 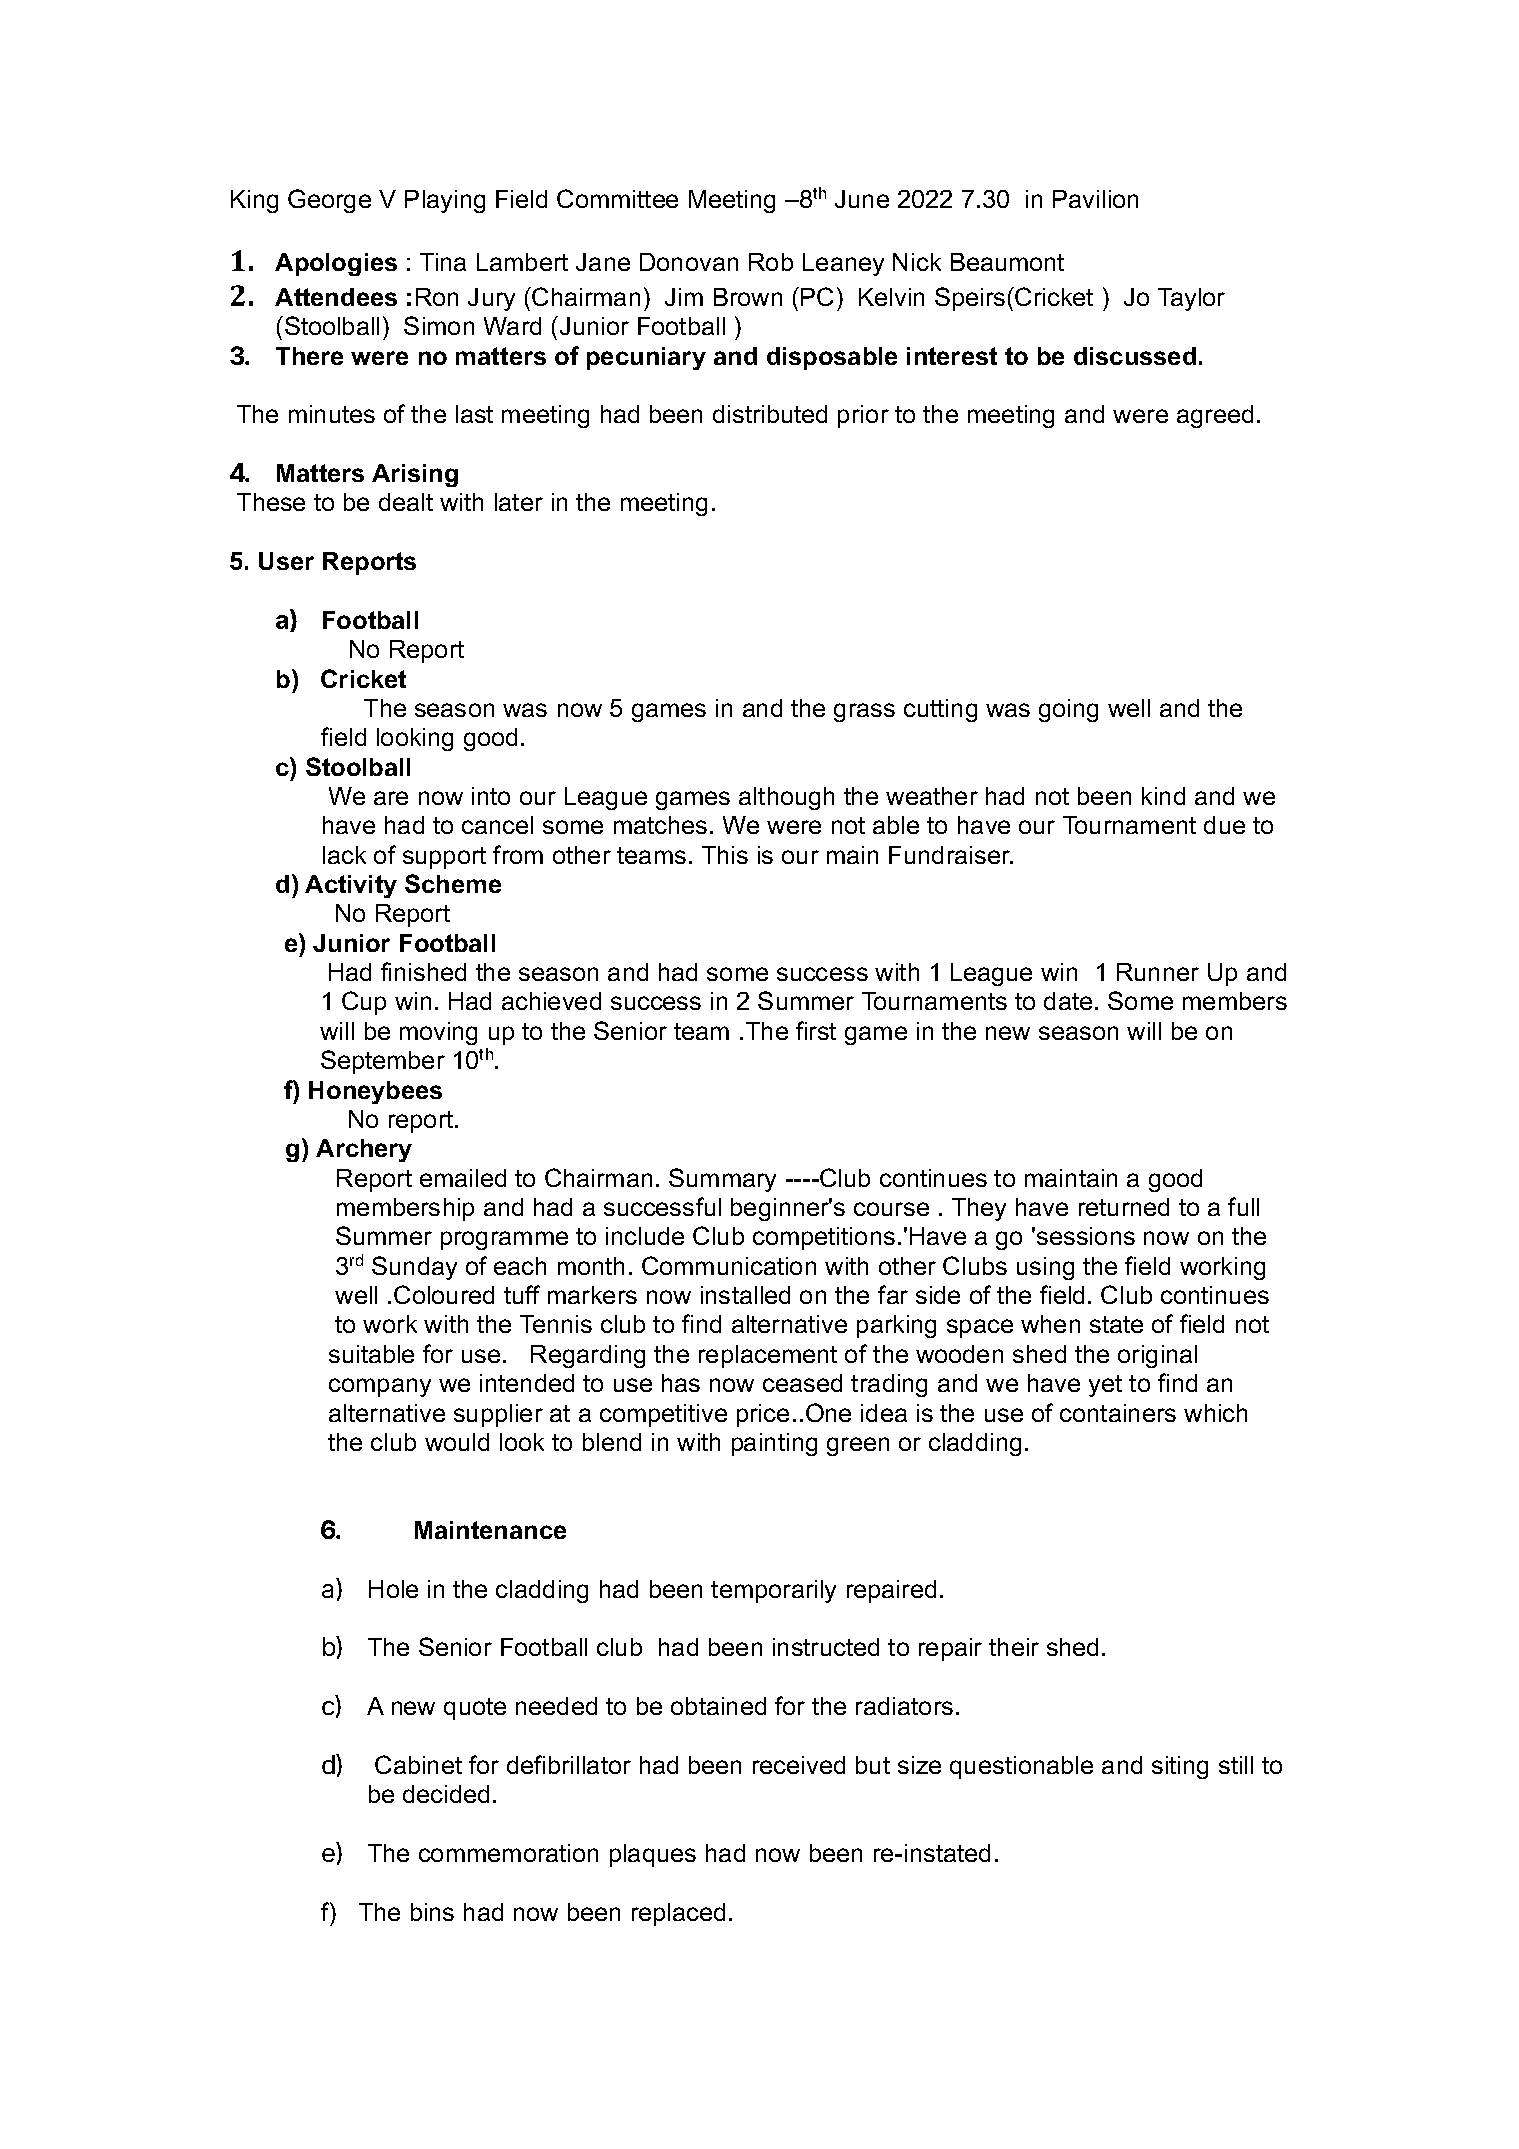 I want to click on are, so click(x=391, y=798).
